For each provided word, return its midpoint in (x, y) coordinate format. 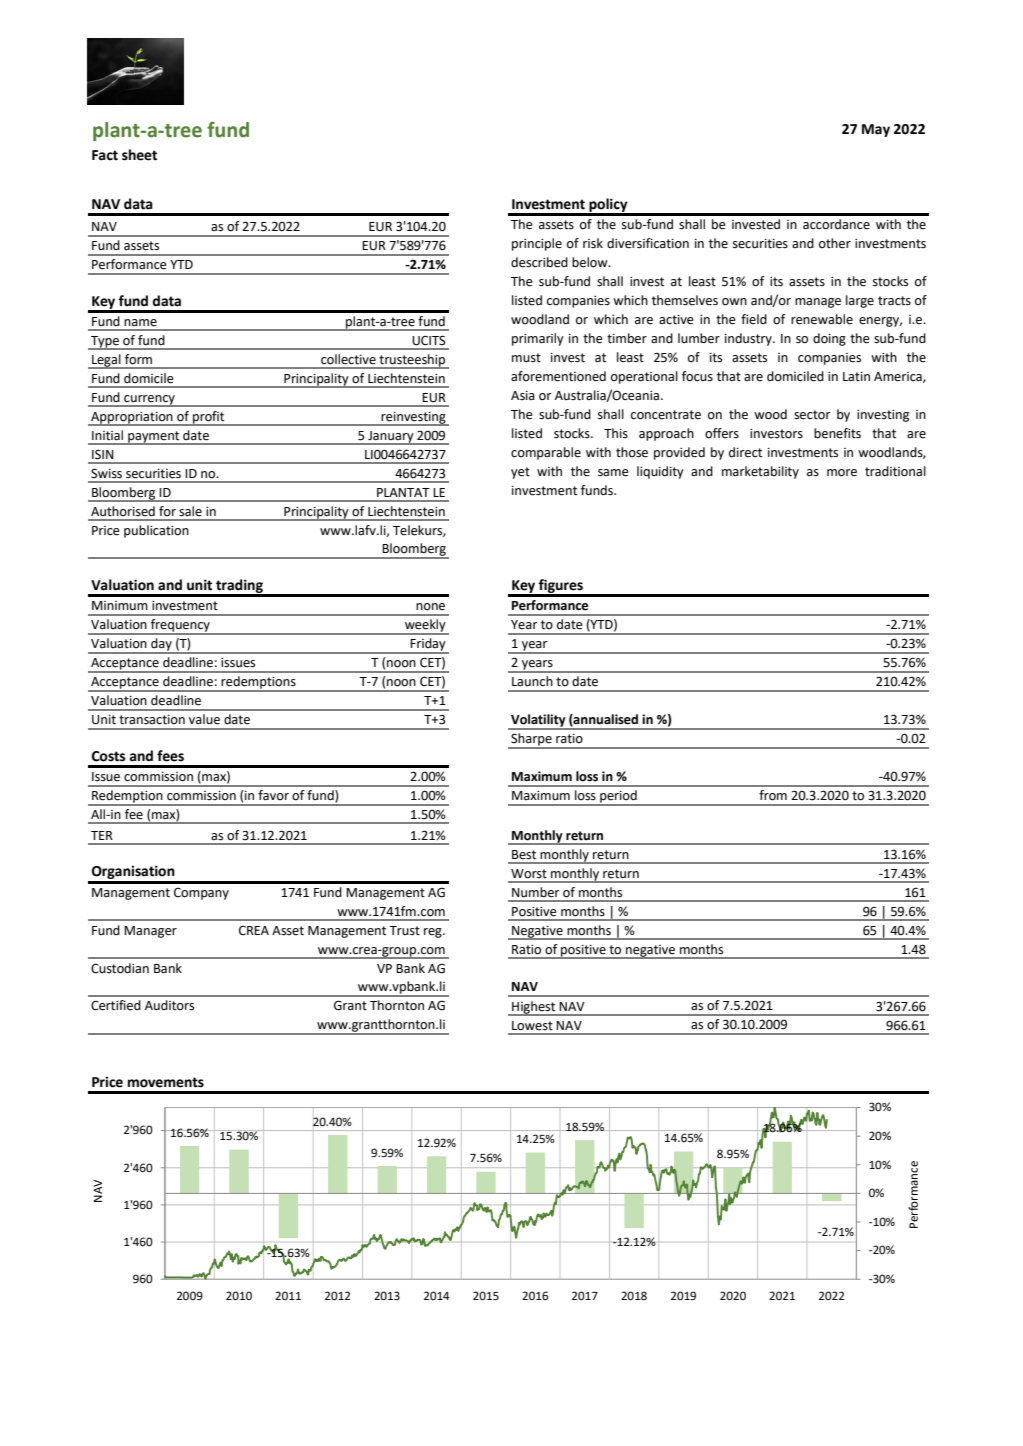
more (842, 473)
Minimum (120, 605)
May (876, 130)
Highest (534, 1008)
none (430, 607)
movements (166, 1082)
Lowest (532, 1026)
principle (537, 244)
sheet (139, 155)
